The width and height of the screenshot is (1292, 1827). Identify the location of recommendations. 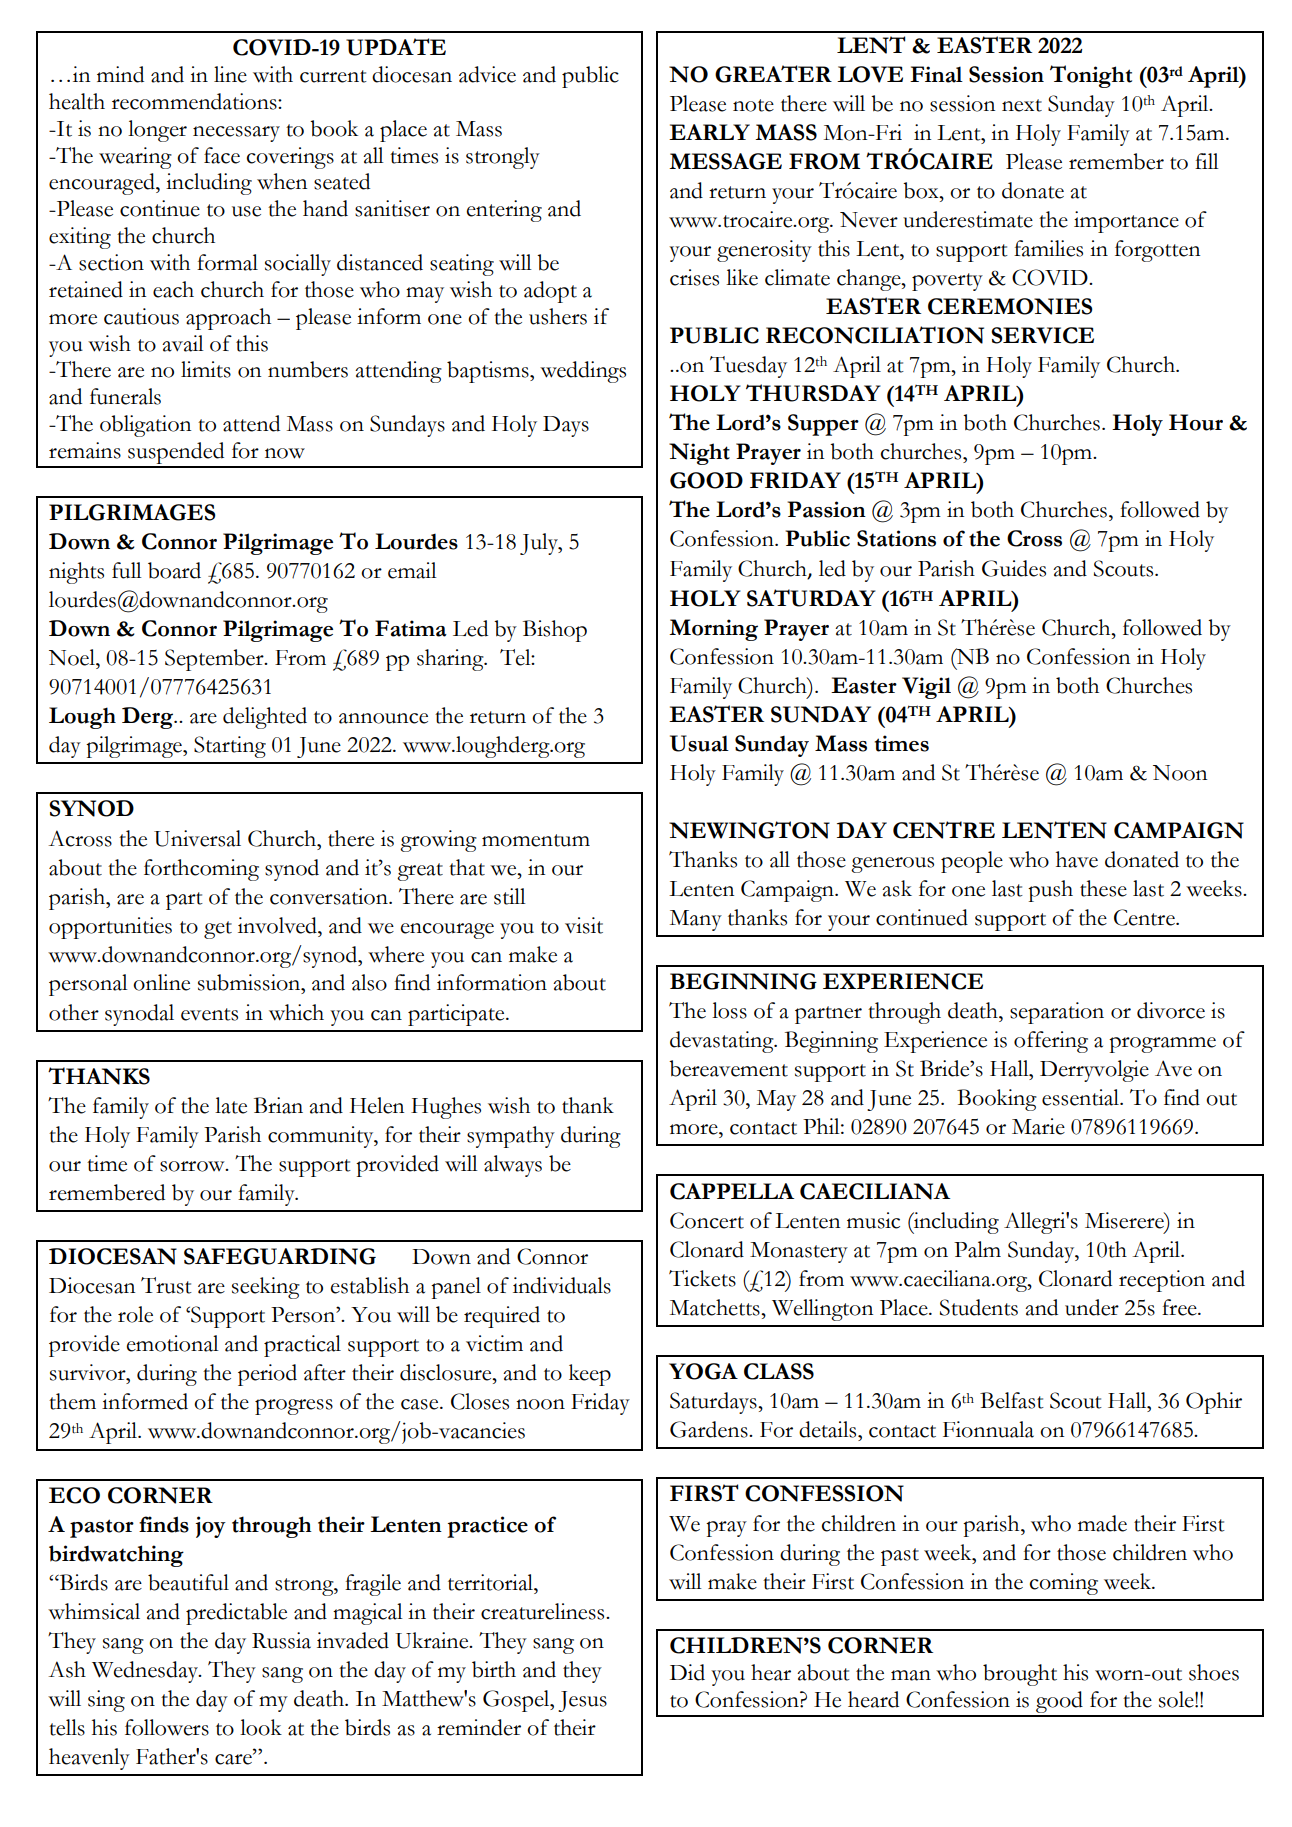
(195, 101).
